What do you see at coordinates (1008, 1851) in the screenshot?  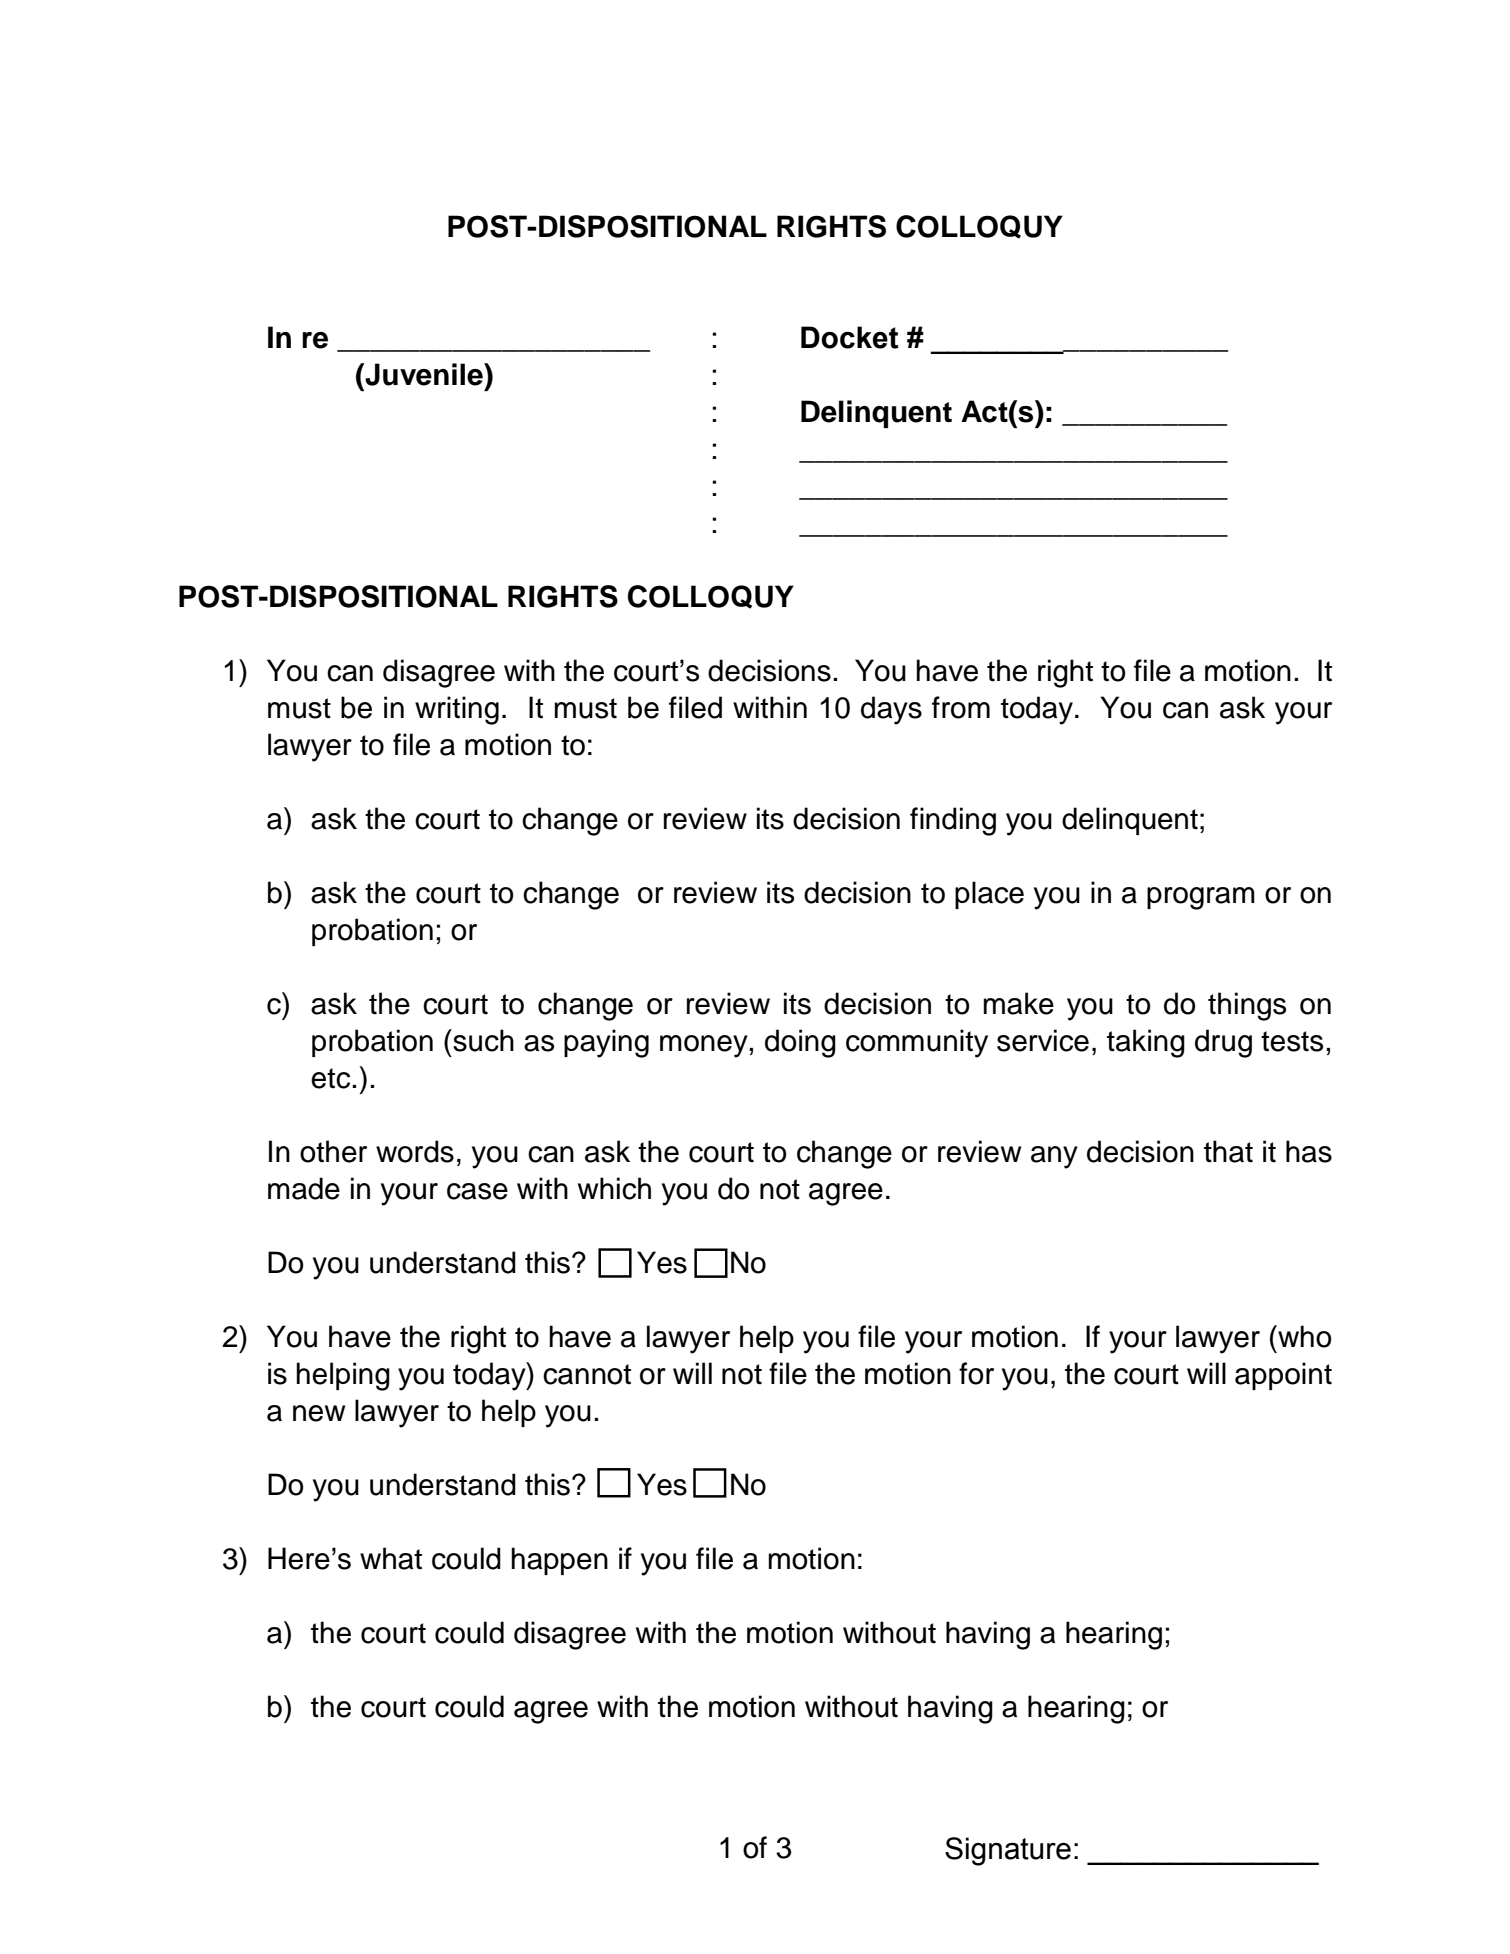 I see `Signature` at bounding box center [1008, 1851].
